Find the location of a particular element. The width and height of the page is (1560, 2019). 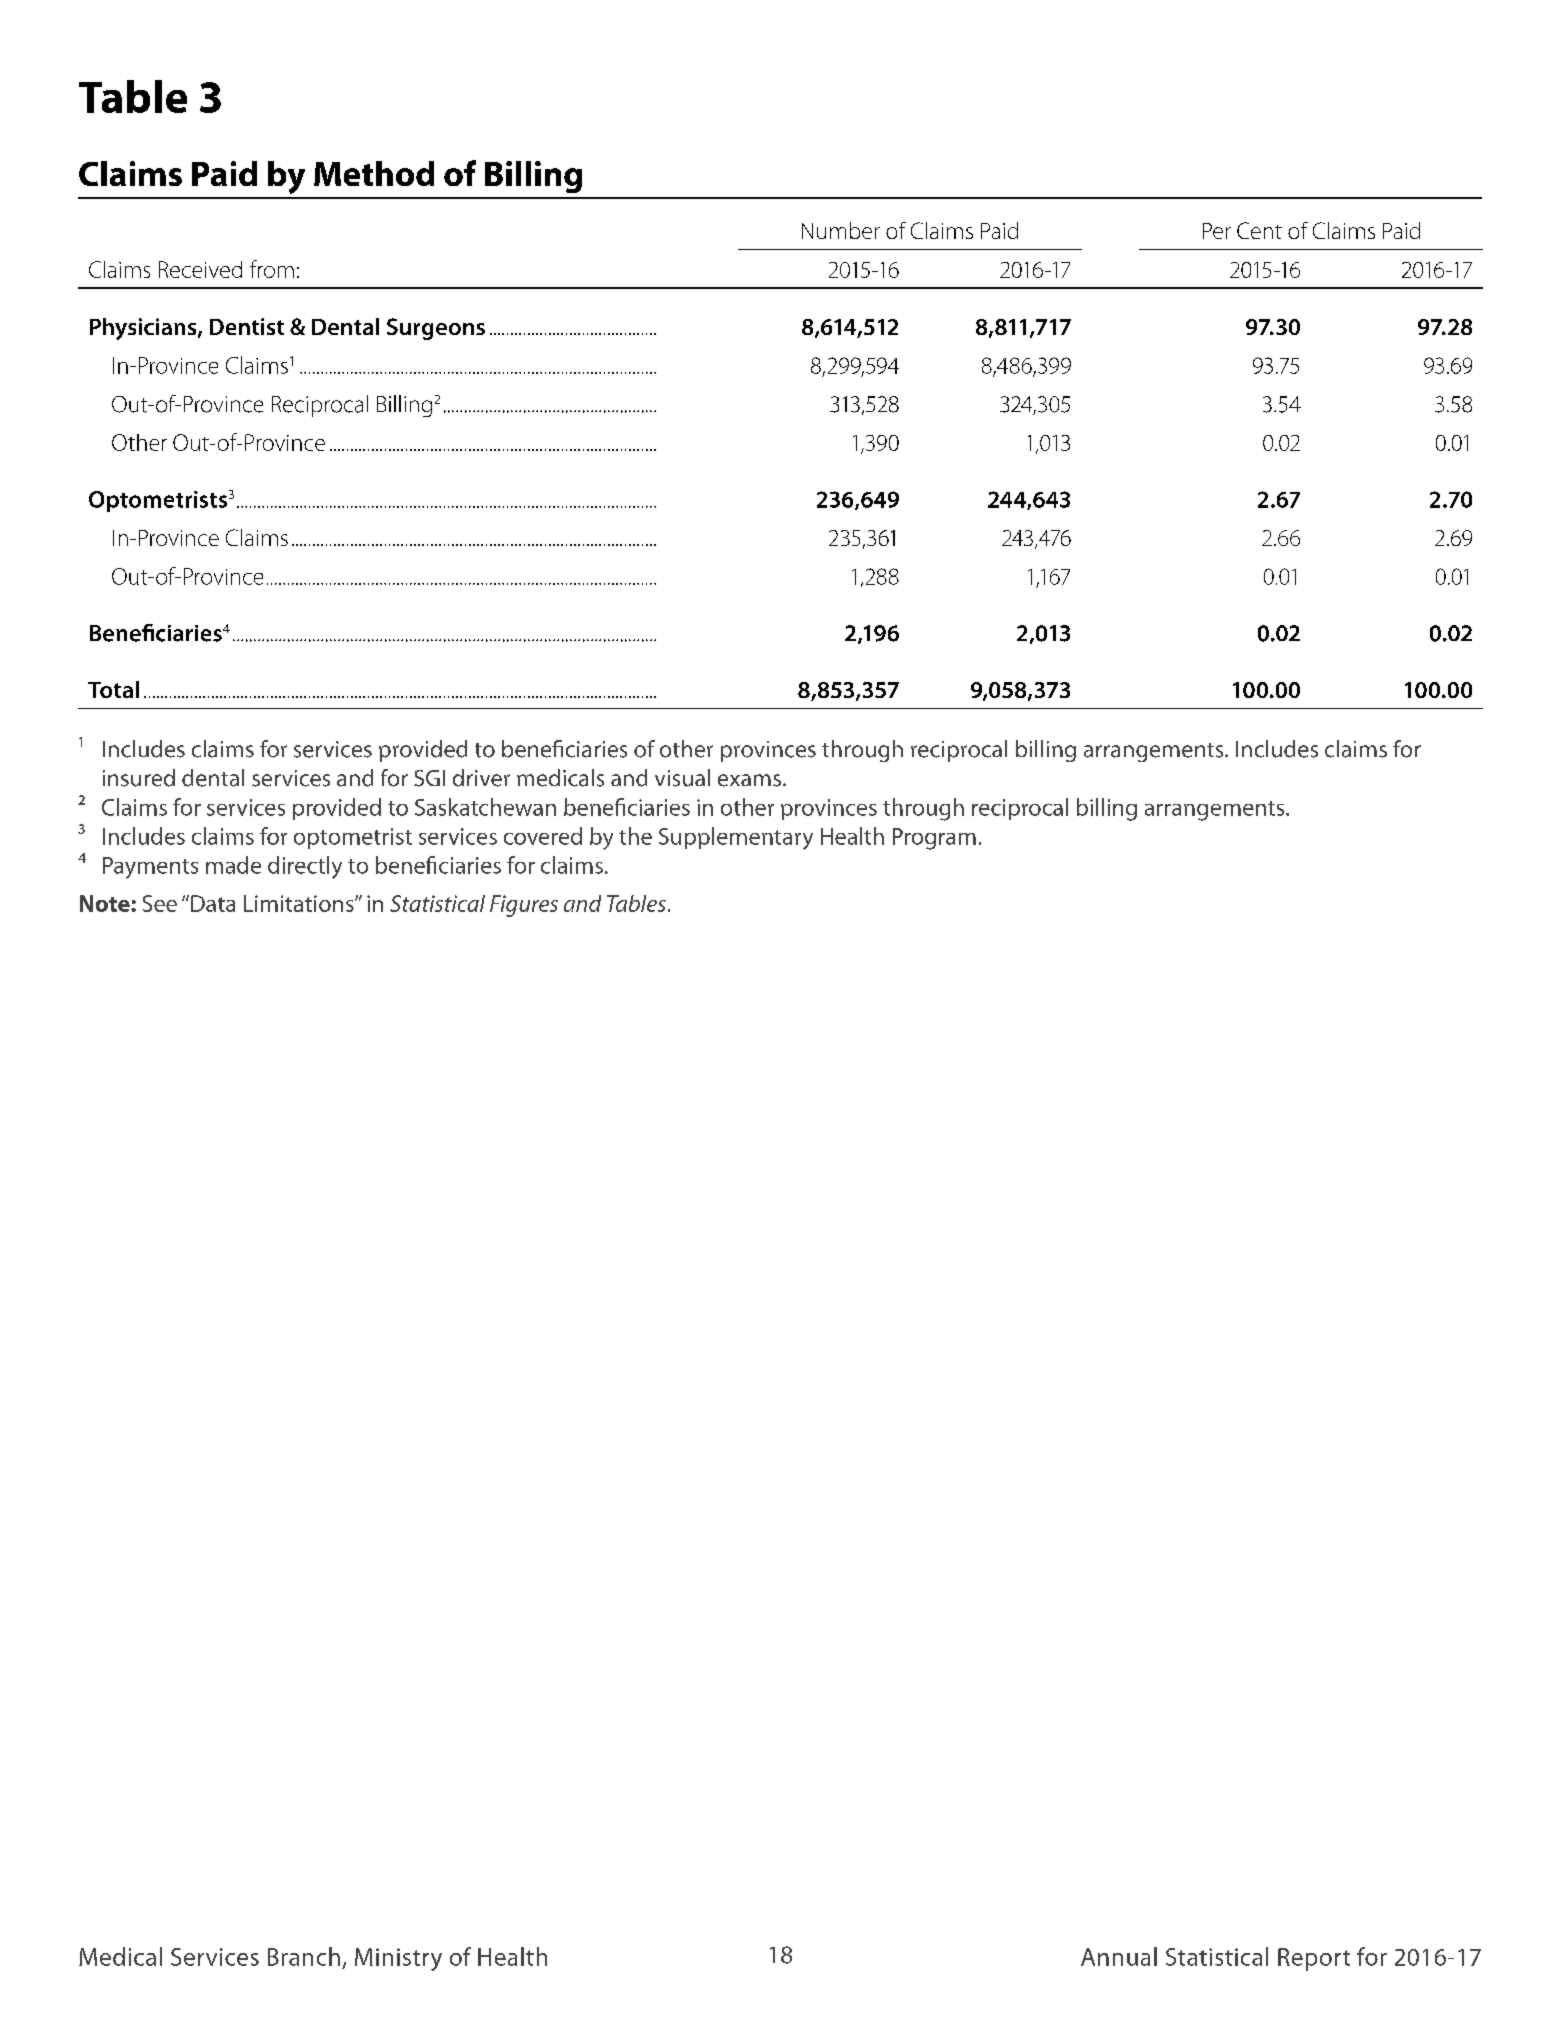

Figures is located at coordinates (524, 906).
